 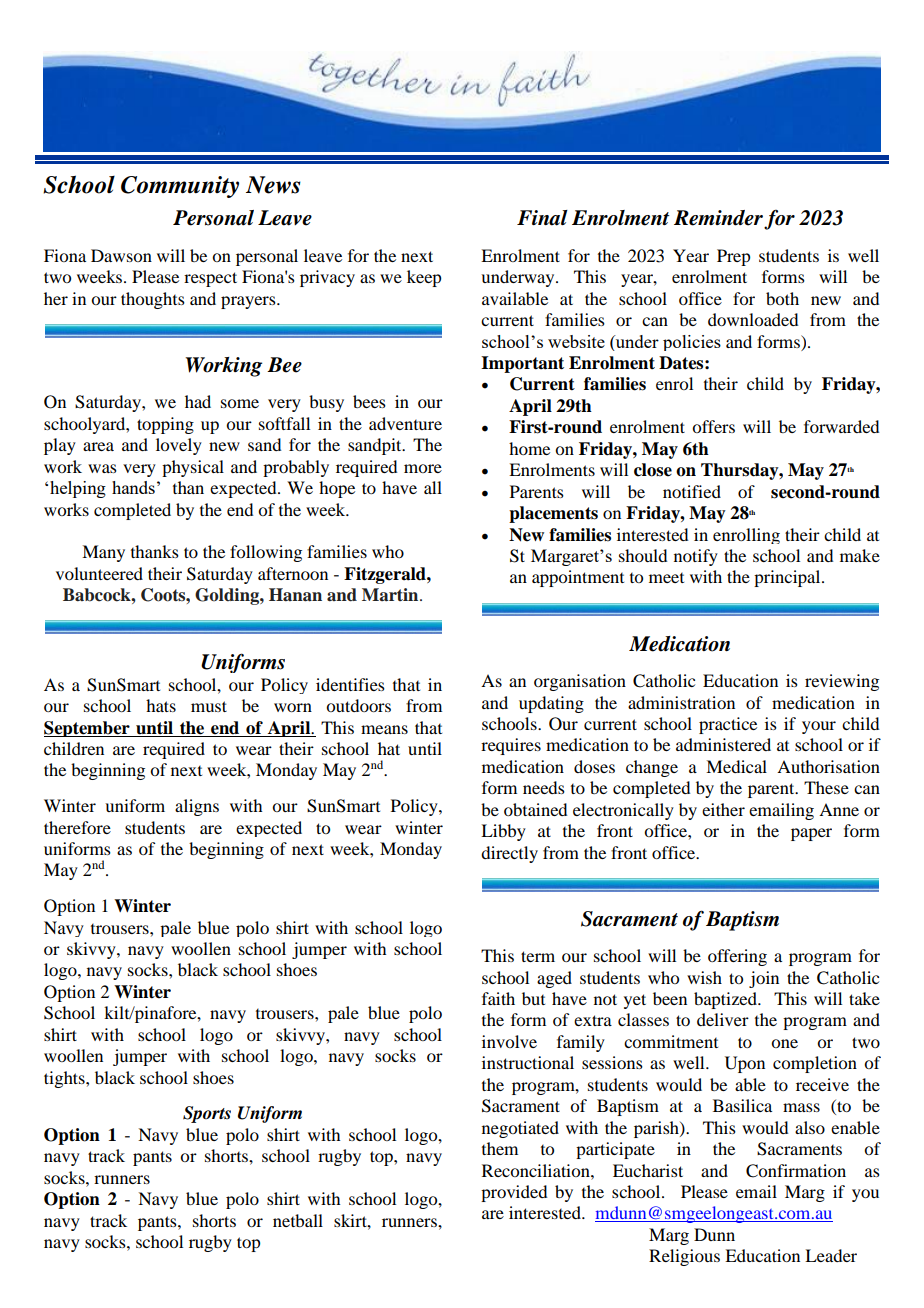 What do you see at coordinates (511, 746) in the screenshot?
I see `requires` at bounding box center [511, 746].
